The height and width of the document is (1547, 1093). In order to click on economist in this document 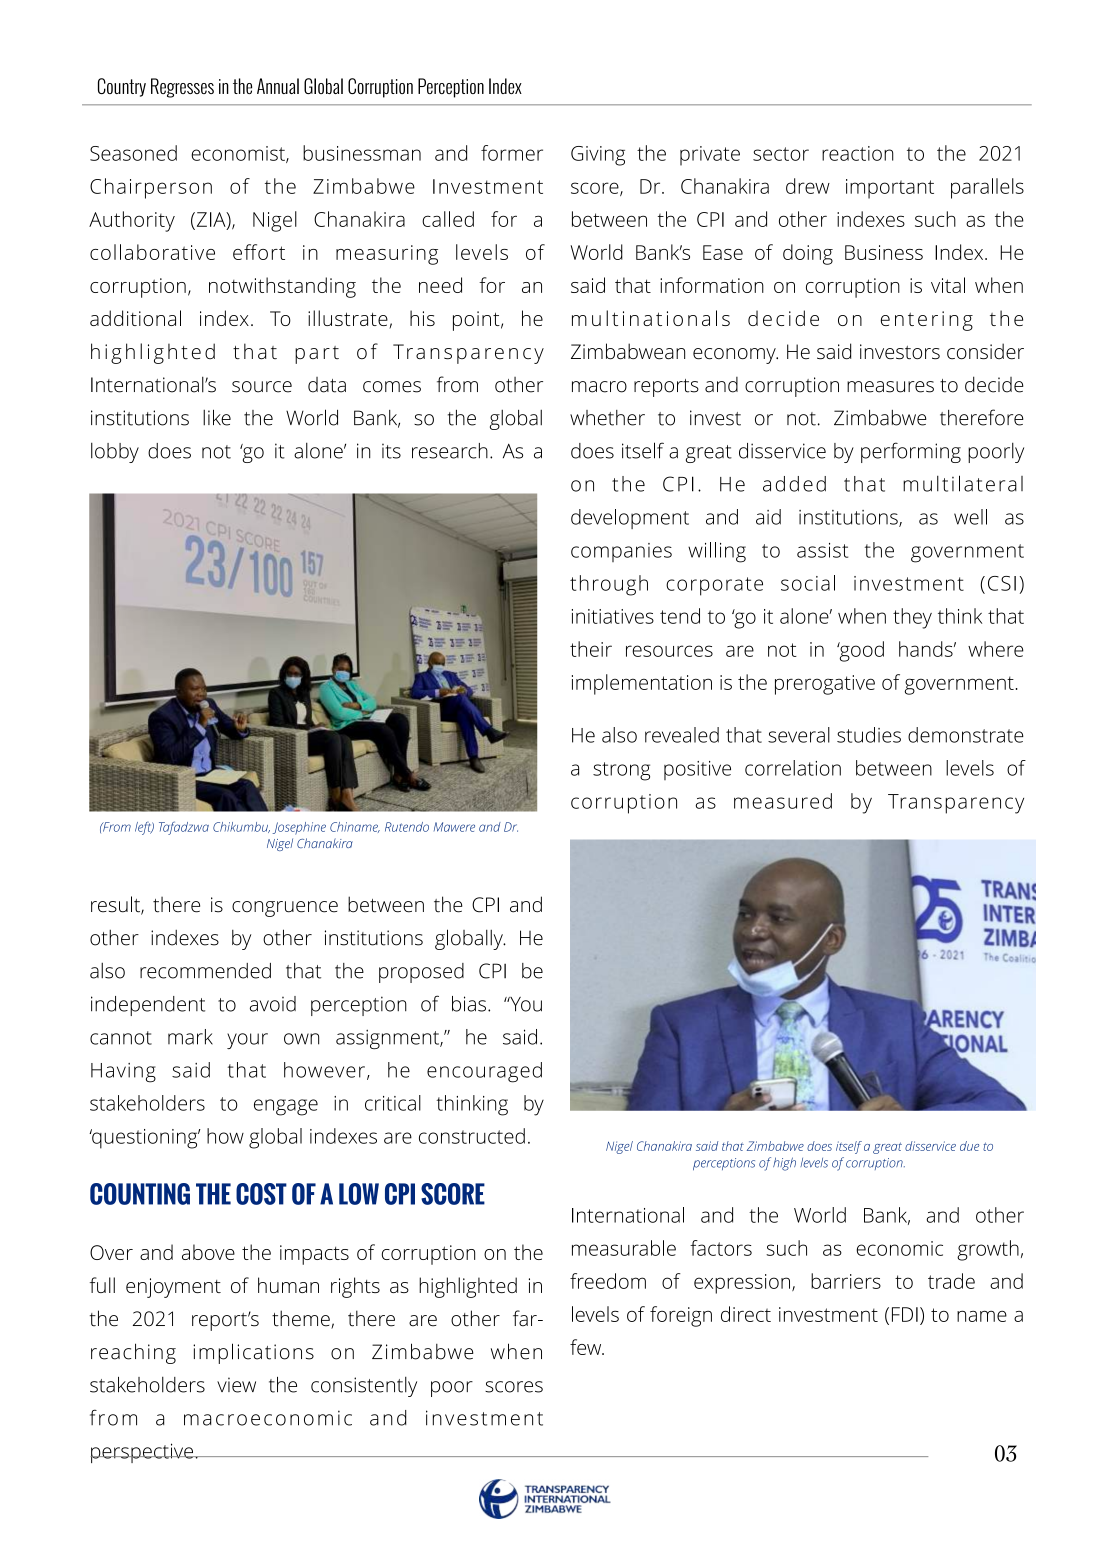, I will do `click(239, 154)`.
